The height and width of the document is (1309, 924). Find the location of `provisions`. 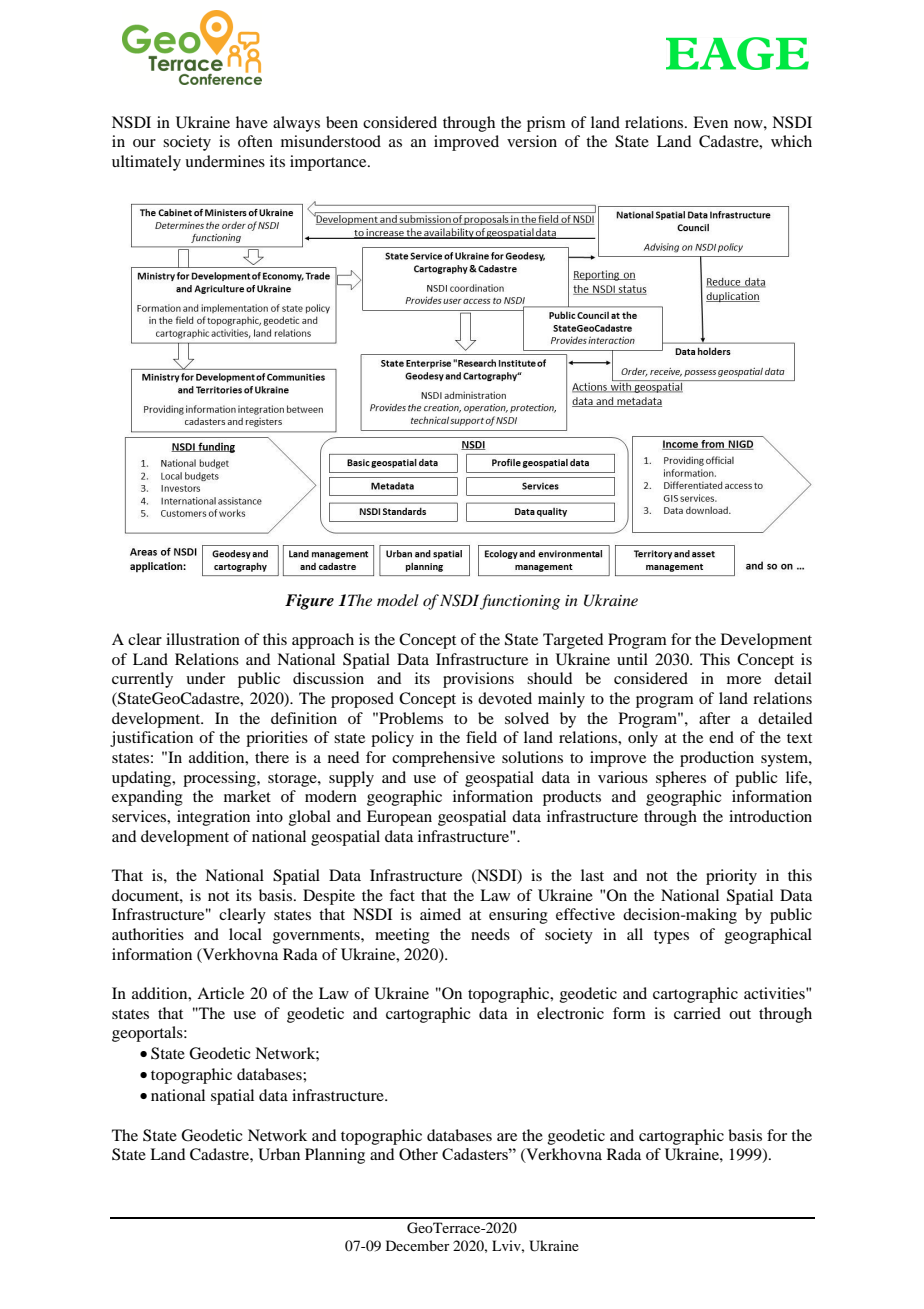

provisions is located at coordinates (478, 680).
